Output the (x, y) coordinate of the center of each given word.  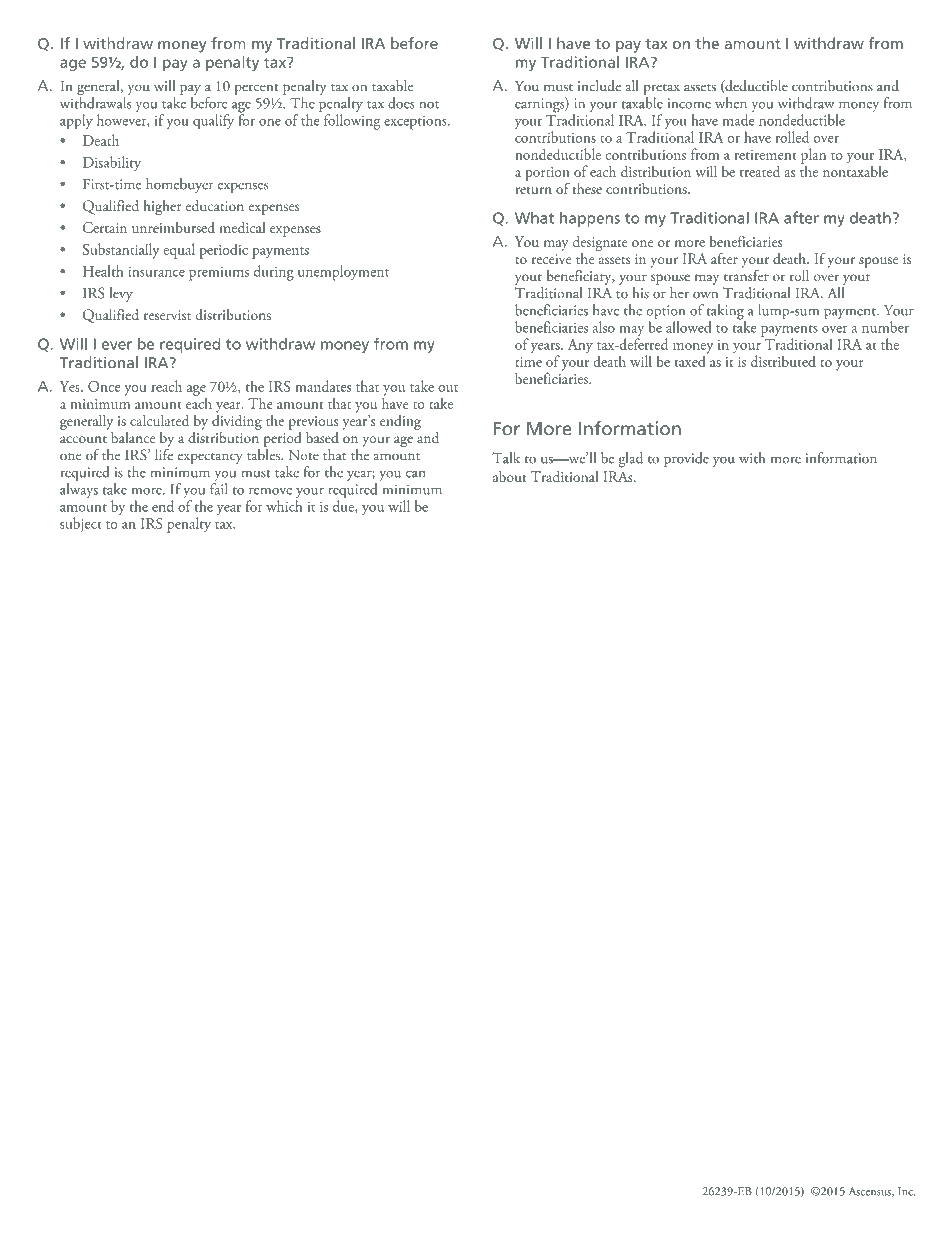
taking (726, 313)
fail (219, 489)
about (510, 476)
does (401, 103)
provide (686, 459)
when (731, 103)
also (604, 327)
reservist (167, 315)
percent (257, 89)
